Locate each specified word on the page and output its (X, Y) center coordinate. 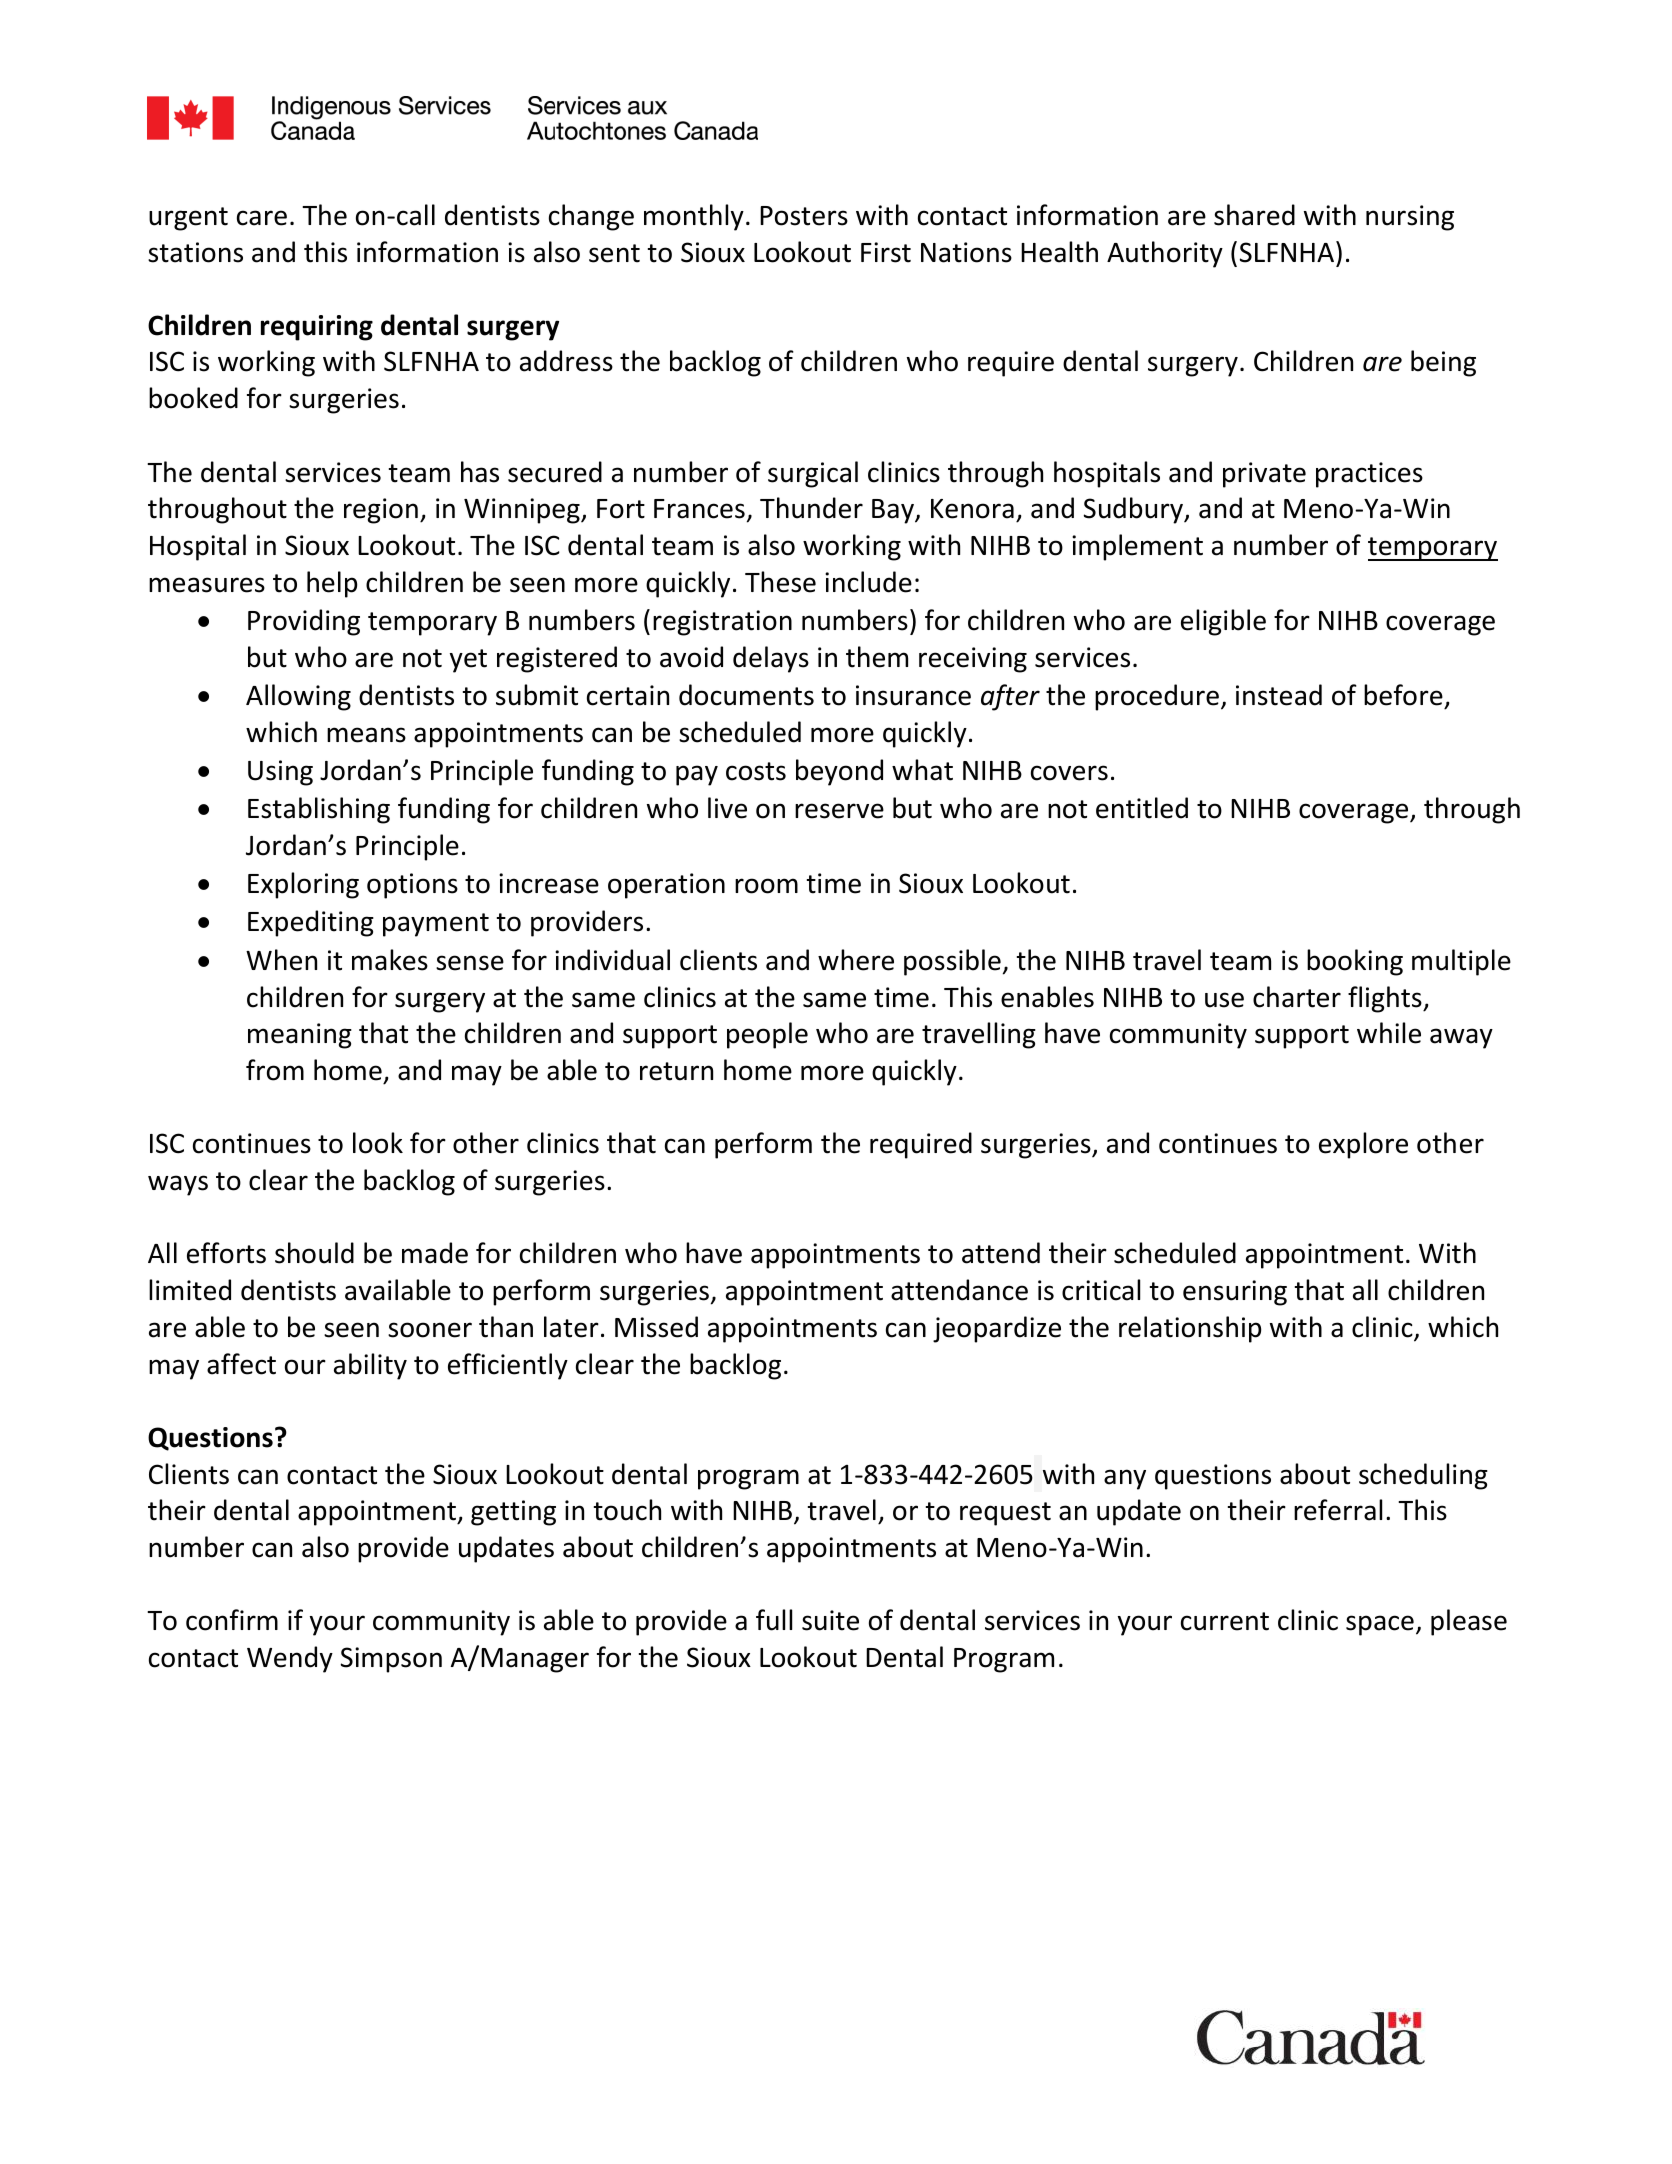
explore (1363, 1145)
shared (1254, 215)
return (676, 1071)
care (262, 218)
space (1380, 1625)
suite (830, 1620)
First (886, 252)
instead (1279, 695)
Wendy (290, 1659)
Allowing (298, 697)
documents (746, 695)
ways (178, 1185)
